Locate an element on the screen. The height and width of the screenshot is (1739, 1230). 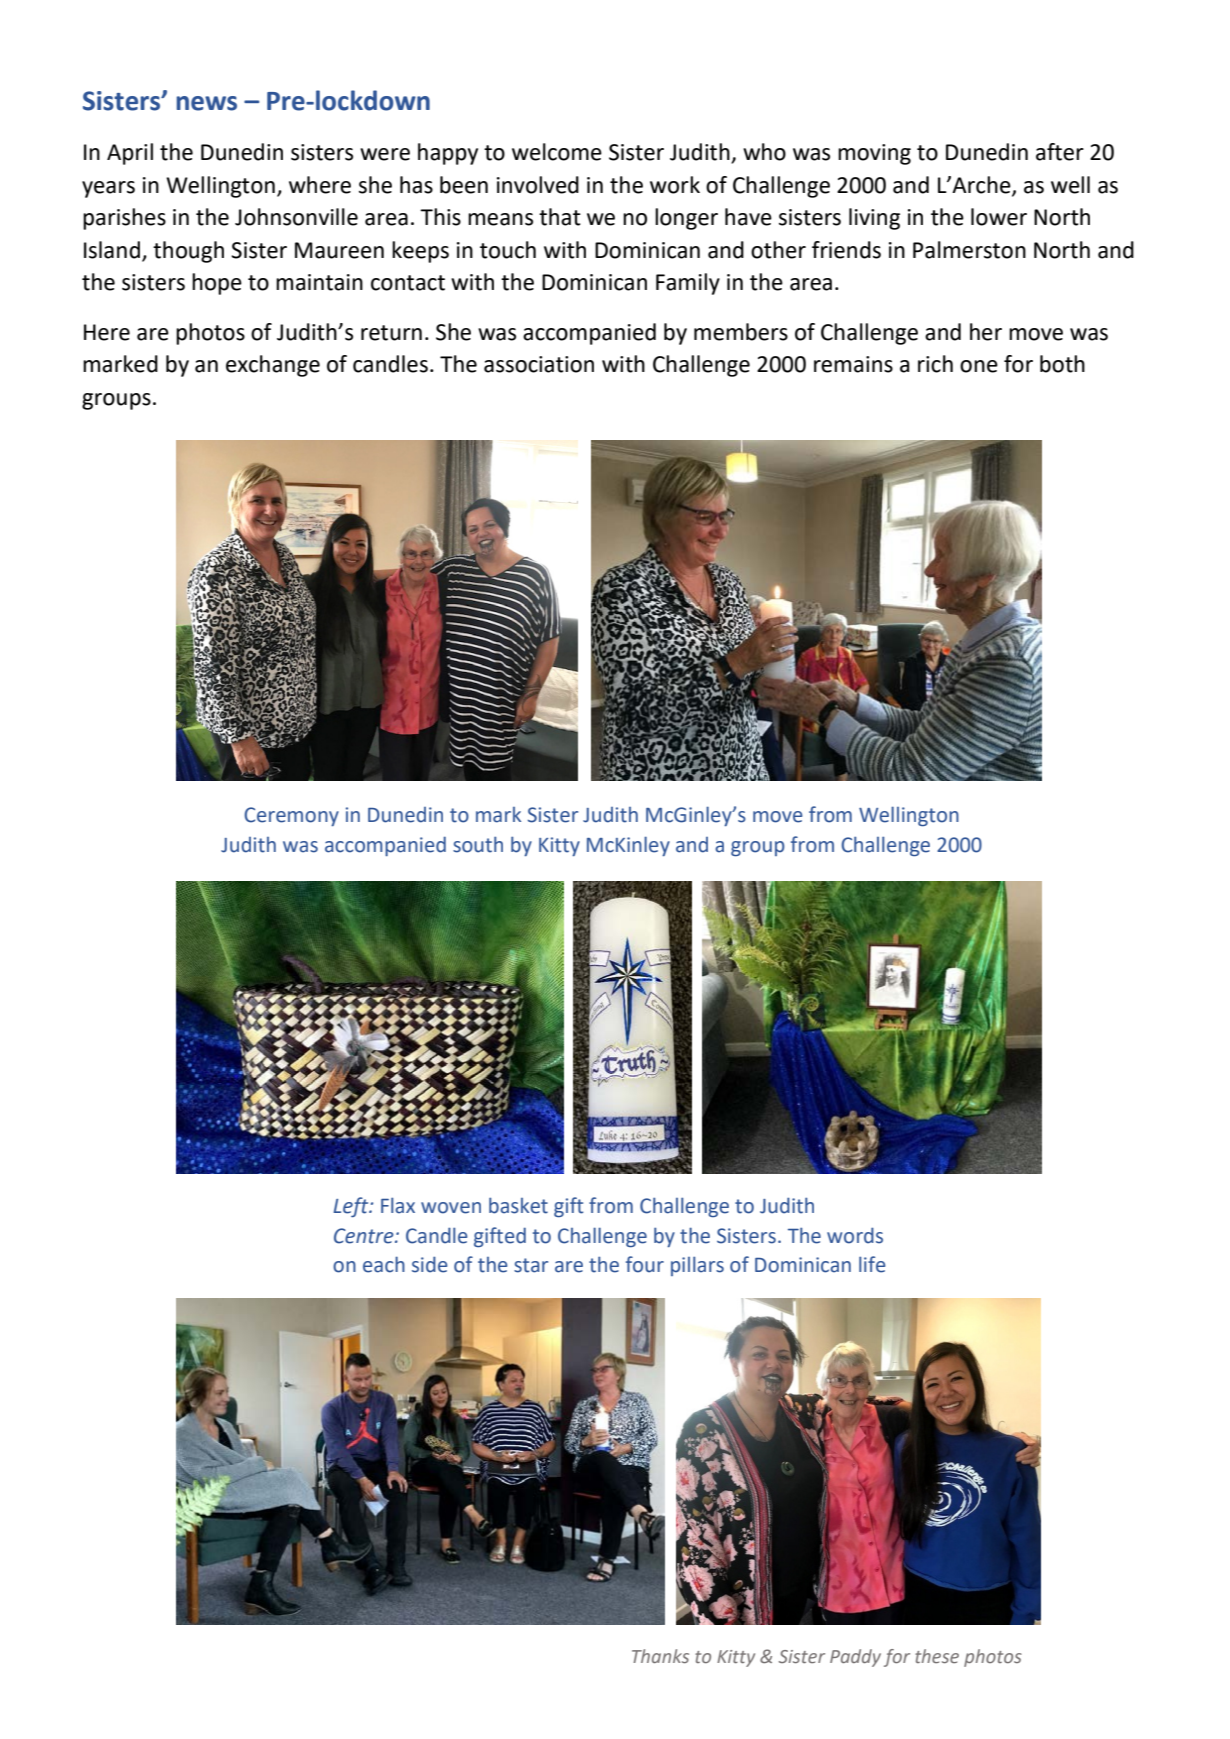
one is located at coordinates (979, 366).
